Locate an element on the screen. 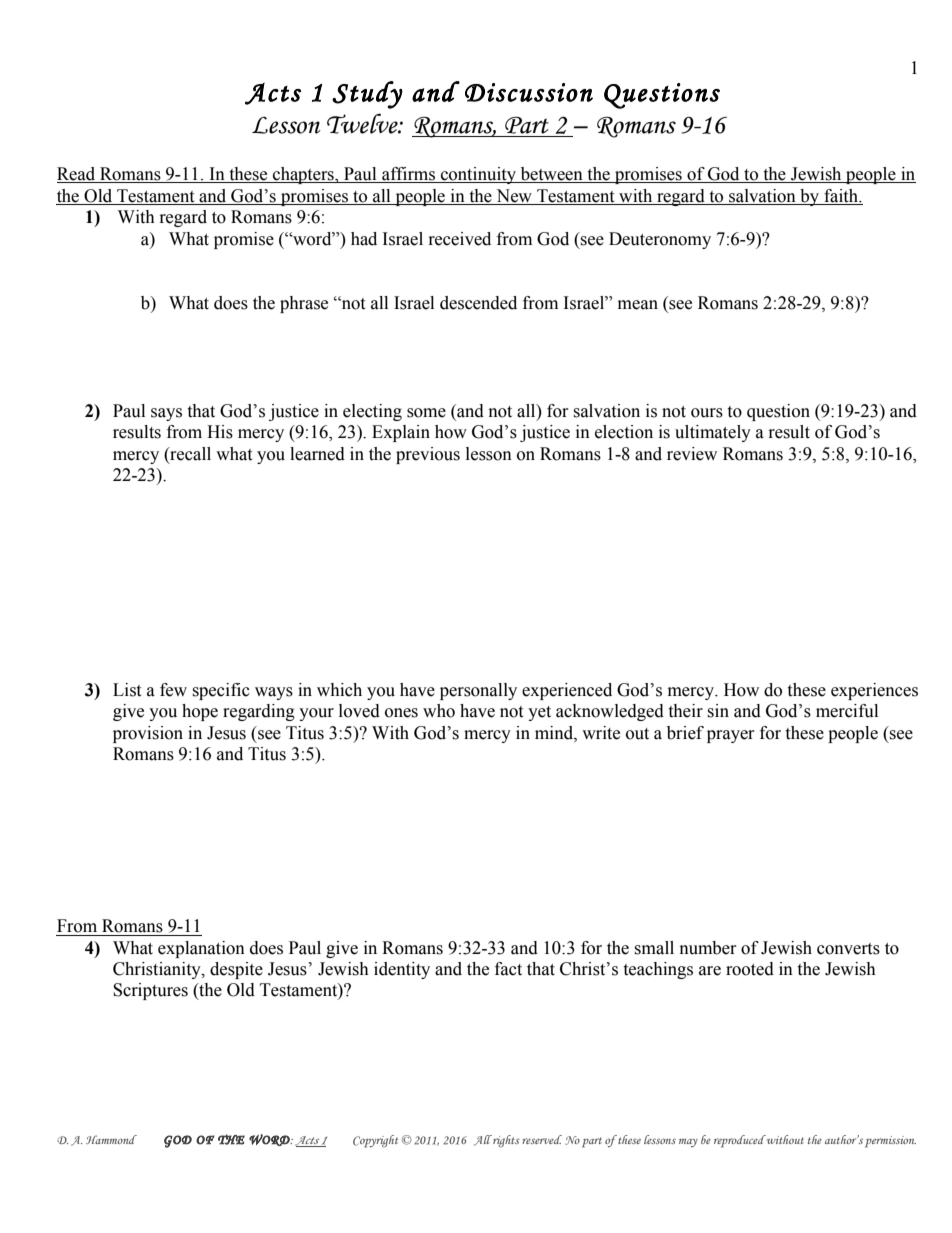  some is located at coordinates (426, 413).
